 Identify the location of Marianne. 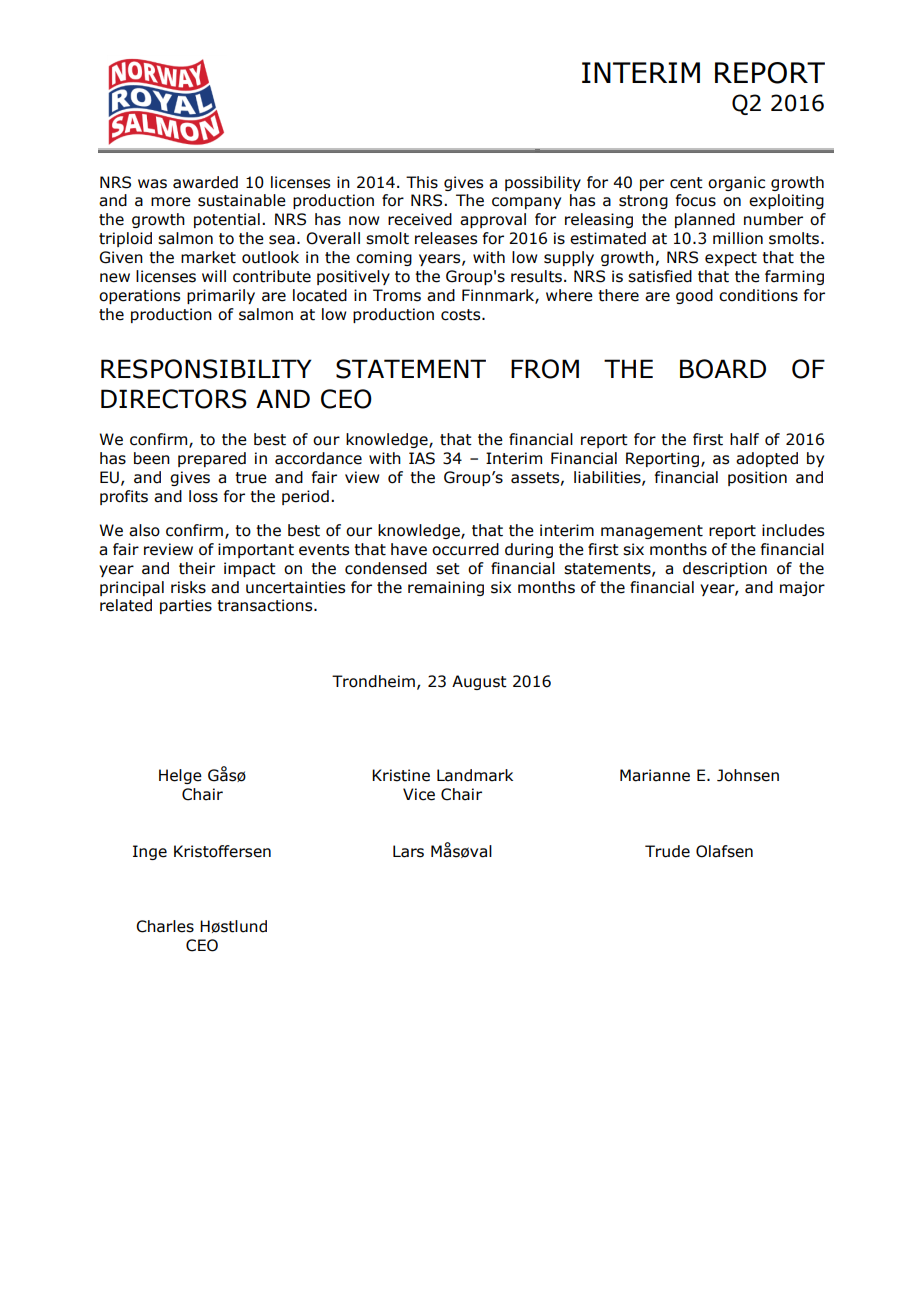
(655, 775).
